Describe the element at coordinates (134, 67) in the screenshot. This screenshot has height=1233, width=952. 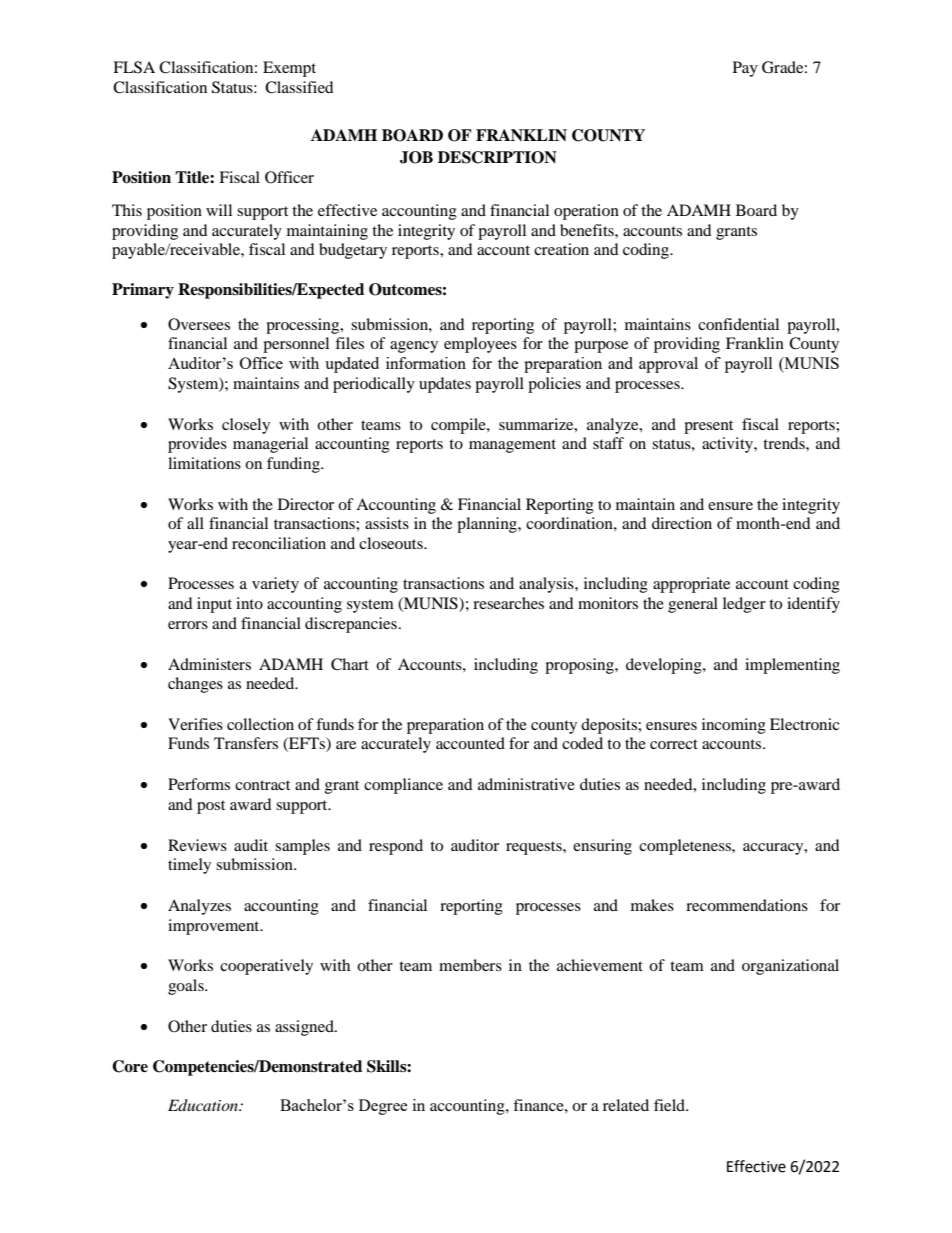
I see `FLSA` at that location.
